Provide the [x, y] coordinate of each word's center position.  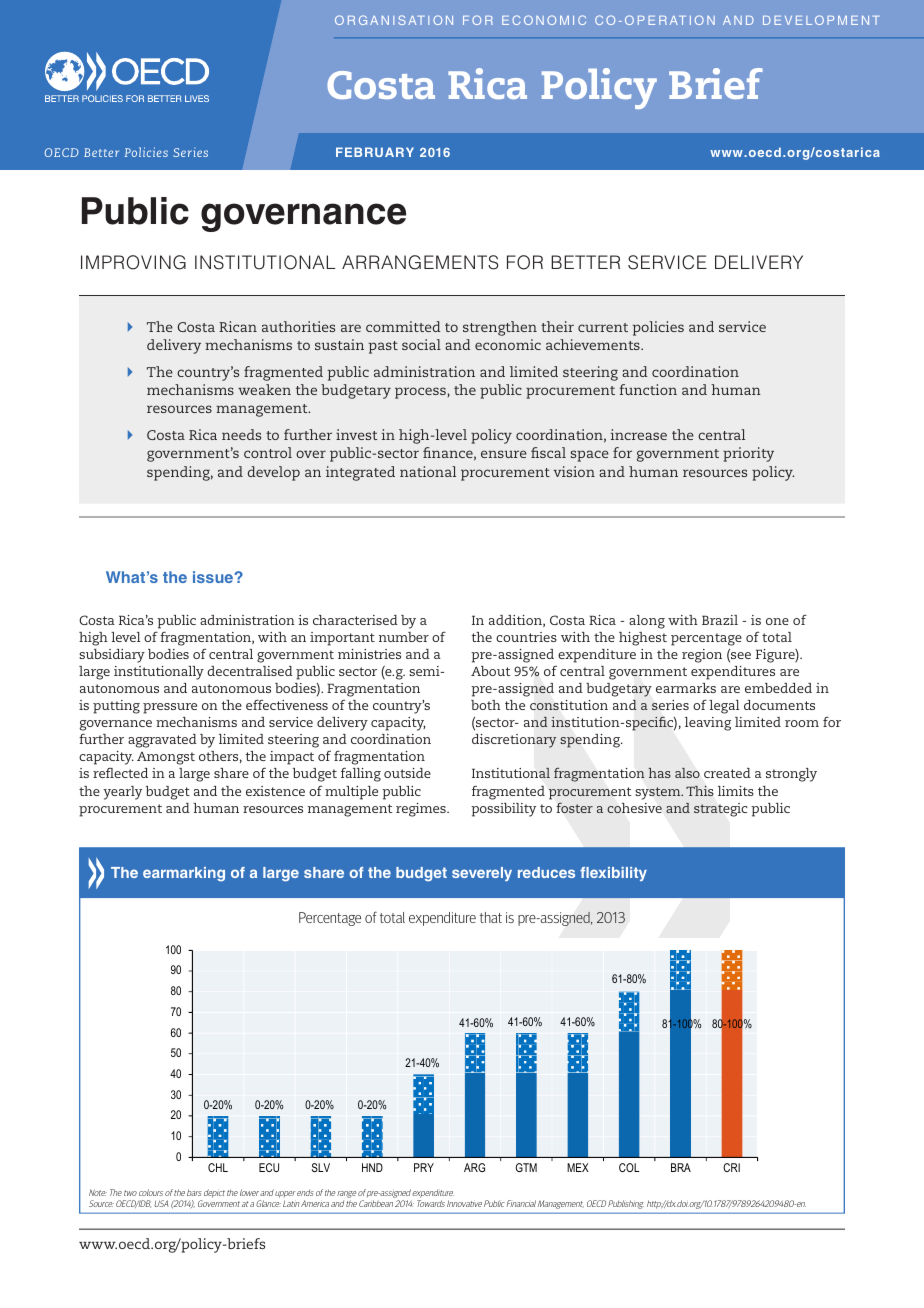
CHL [218, 1167]
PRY [424, 1167]
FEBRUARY [375, 152]
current [603, 327]
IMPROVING [133, 262]
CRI [731, 1167]
